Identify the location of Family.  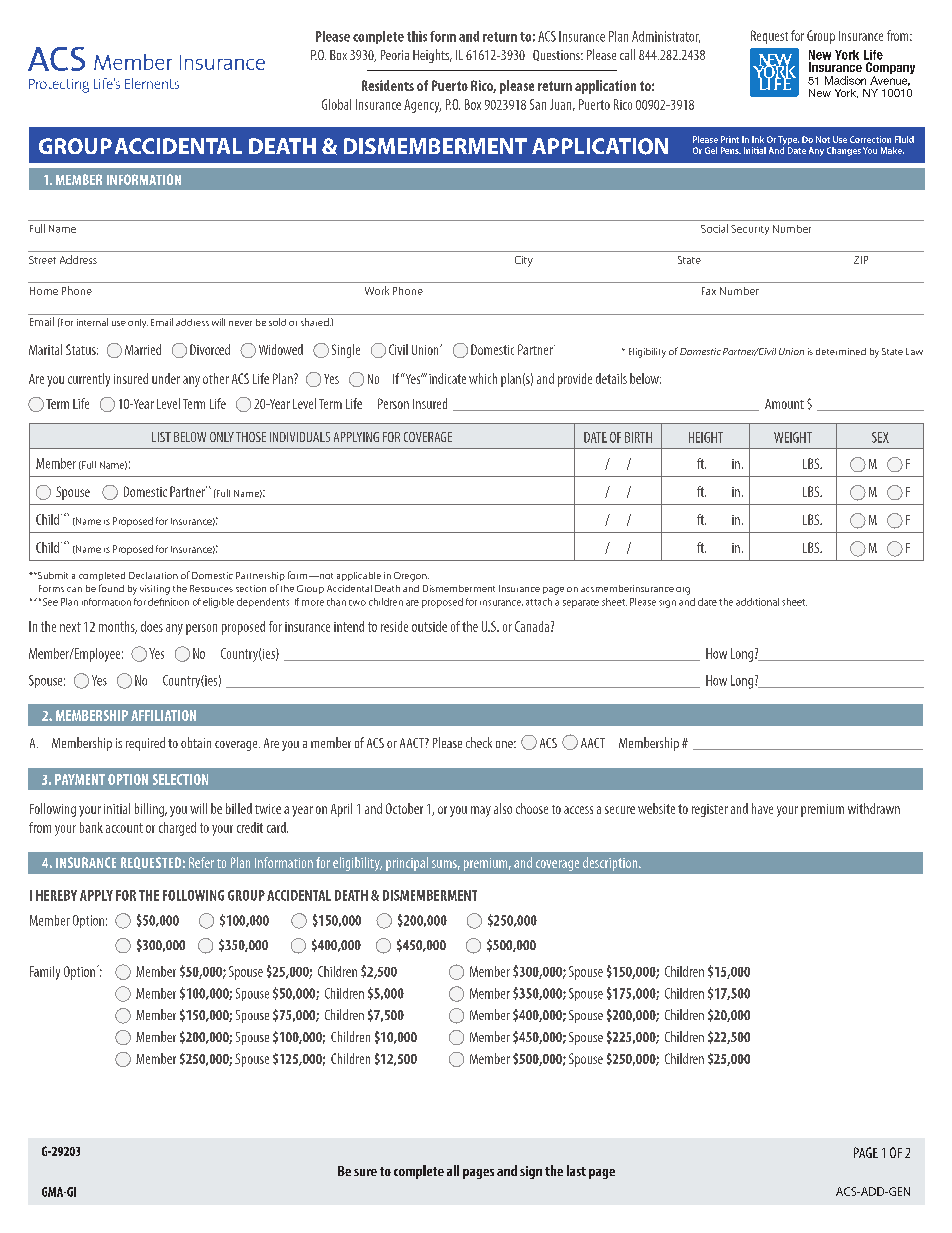
(45, 973).
